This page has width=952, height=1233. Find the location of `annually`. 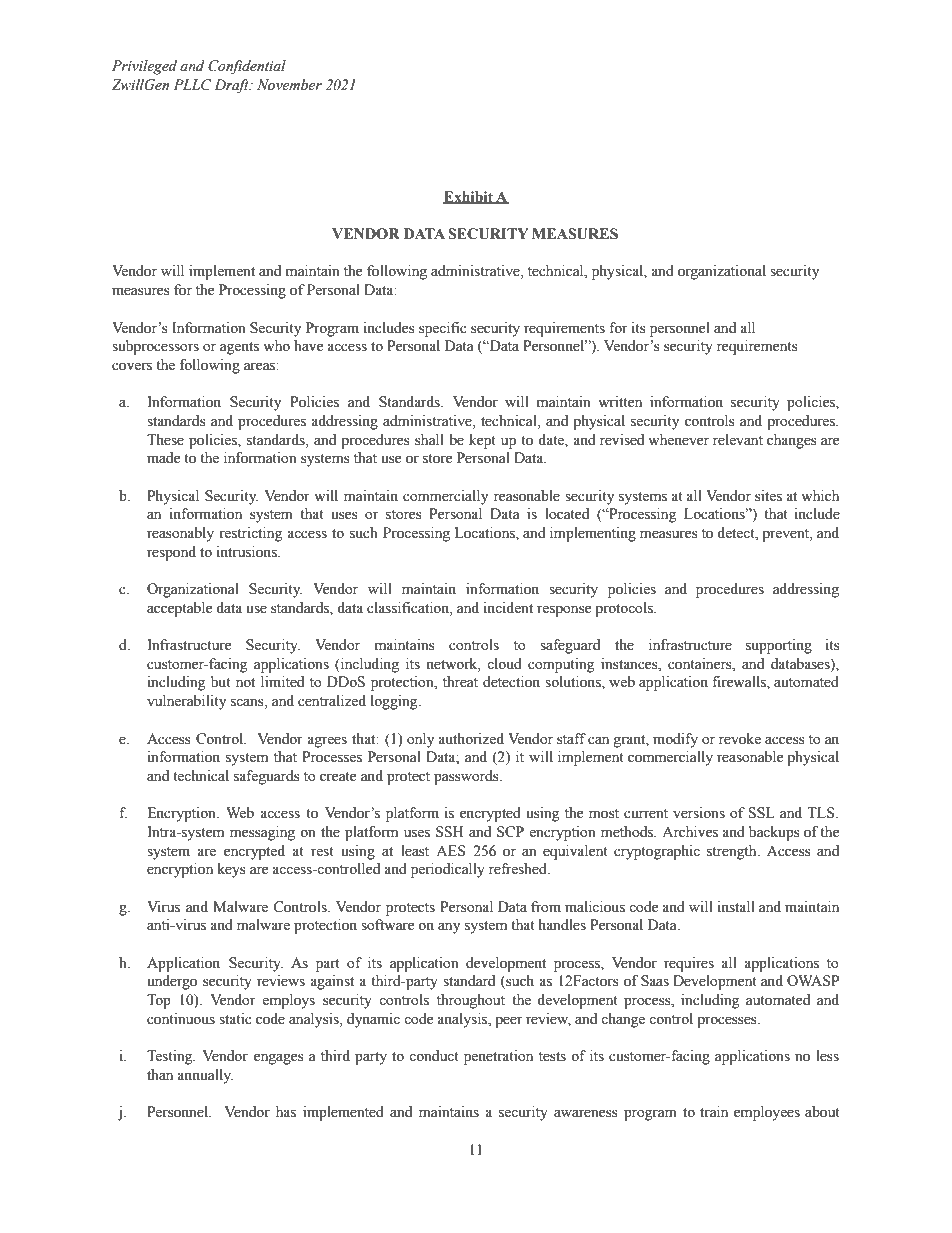

annually is located at coordinates (205, 1076).
